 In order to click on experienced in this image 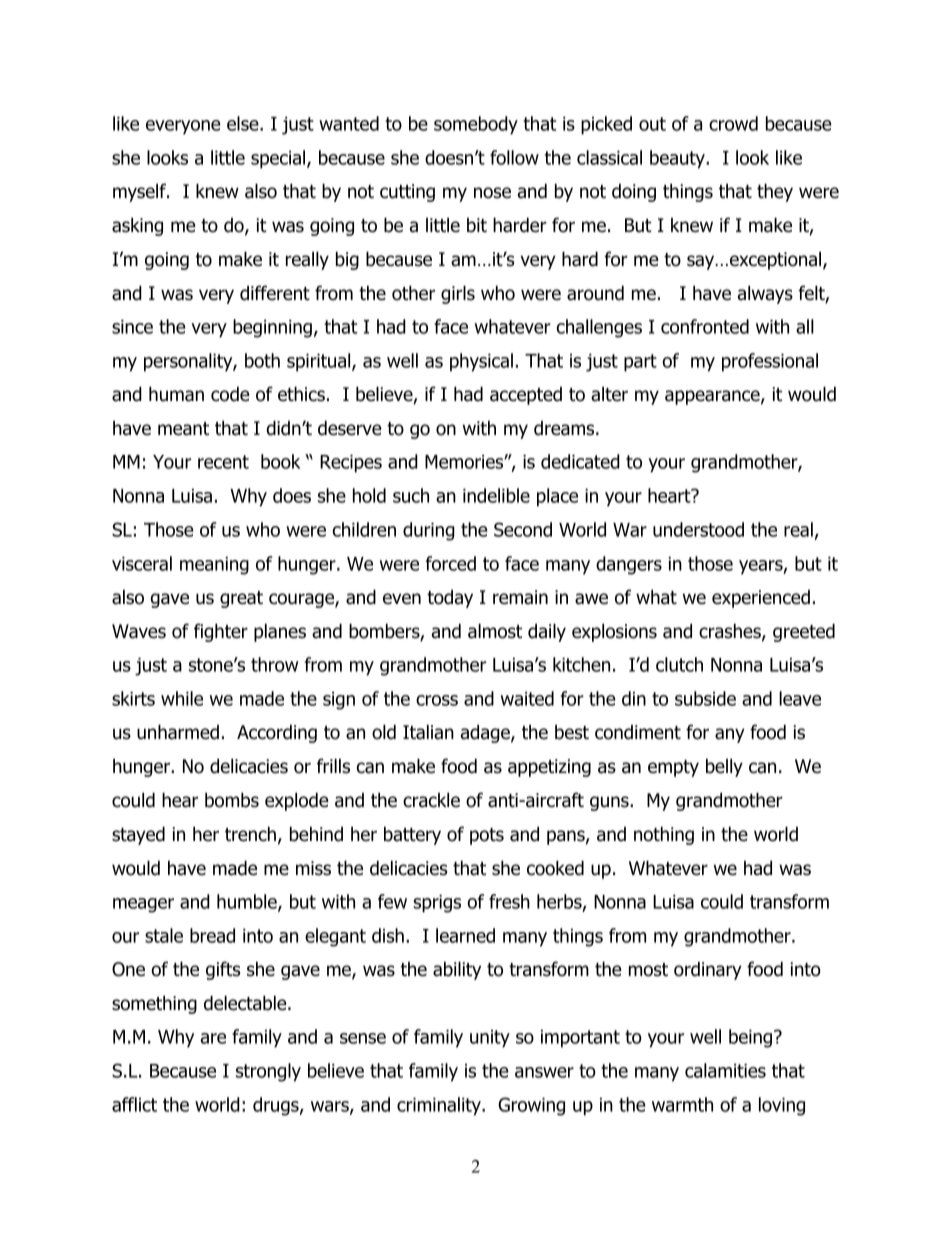, I will do `click(761, 599)`.
